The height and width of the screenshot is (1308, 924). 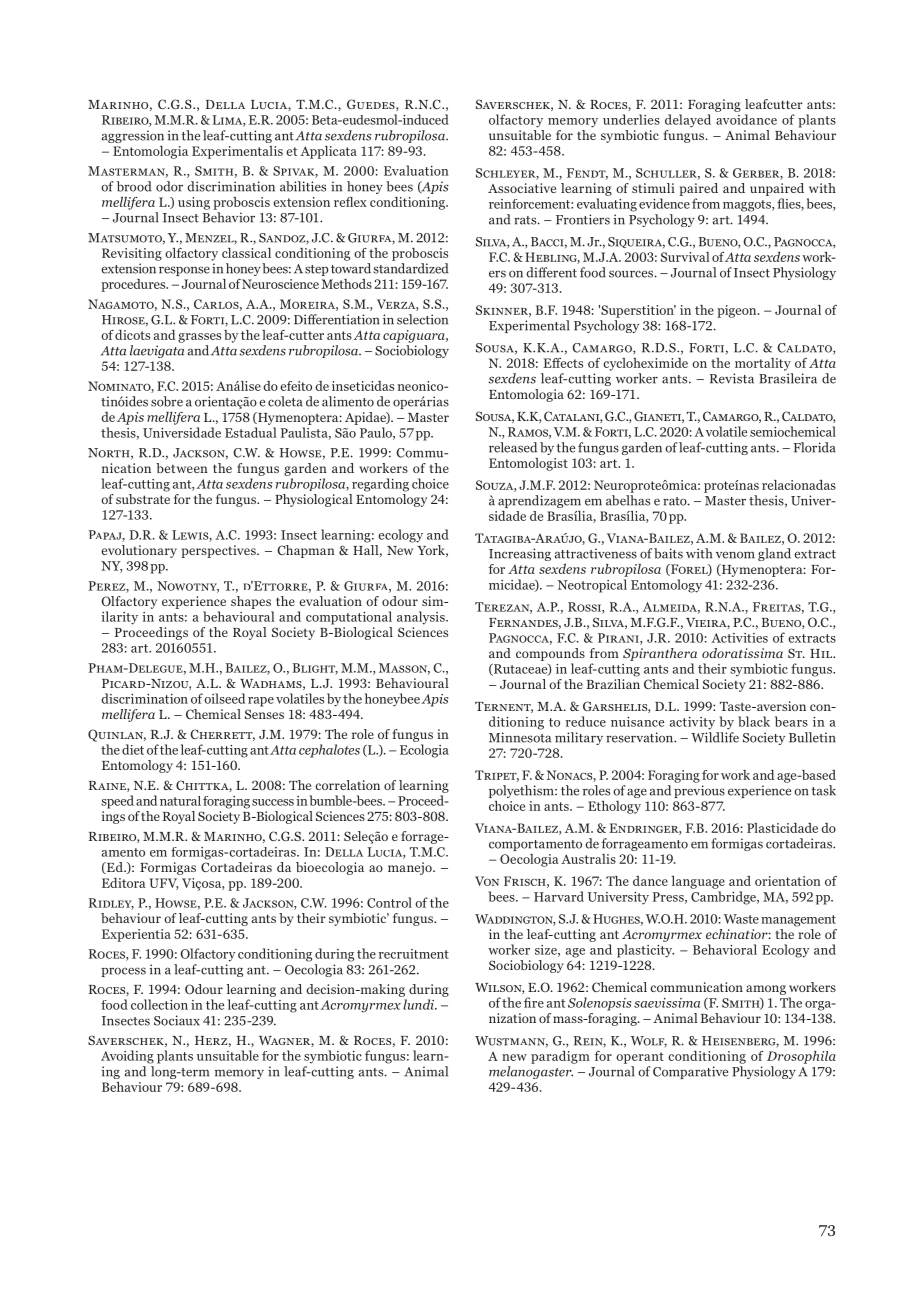 I want to click on released, so click(x=513, y=447).
